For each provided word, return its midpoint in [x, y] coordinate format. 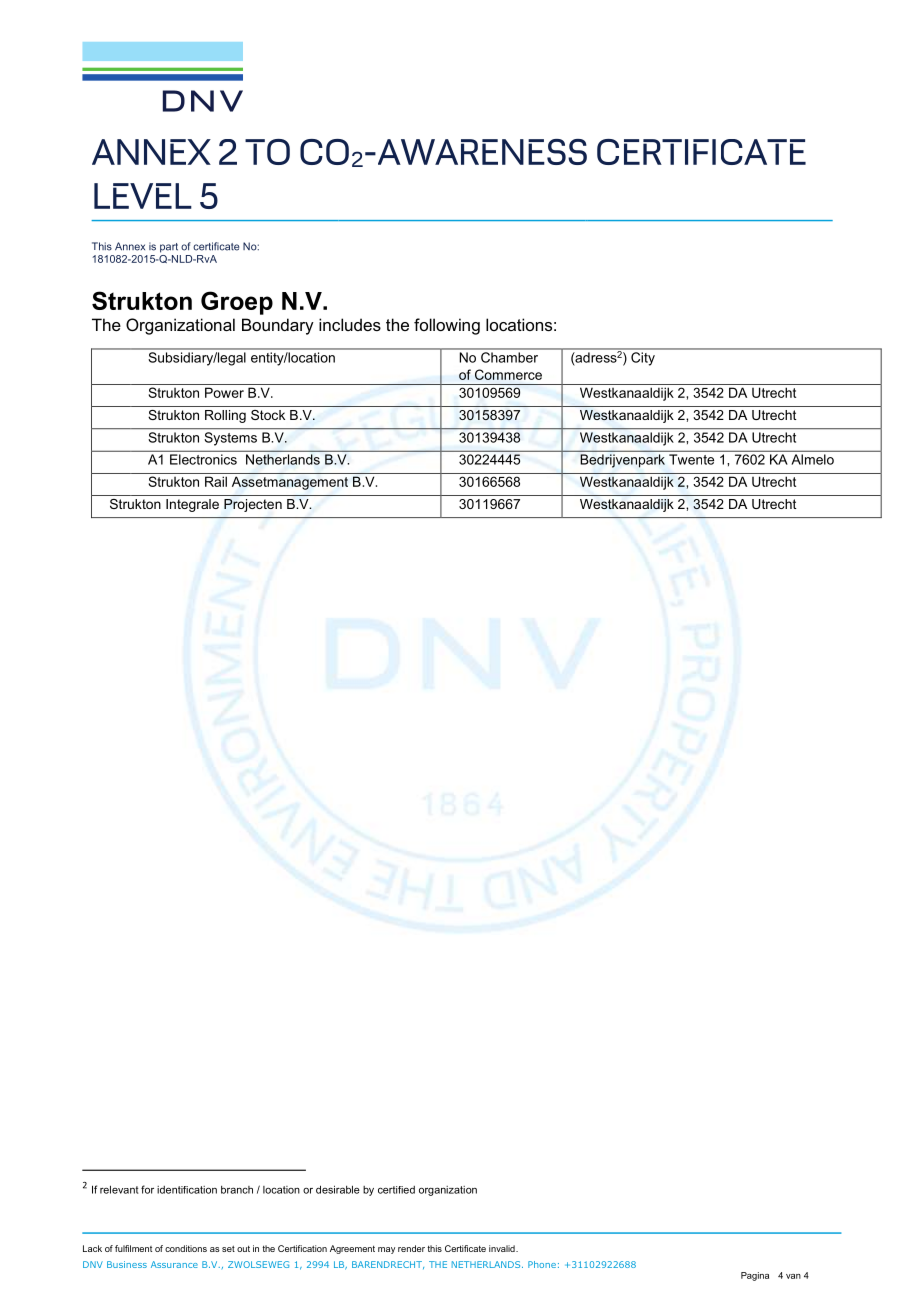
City [643, 359]
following [447, 326]
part [169, 248]
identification [187, 1190]
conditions [186, 1248]
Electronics [203, 459]
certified [396, 1190]
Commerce [508, 374]
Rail [216, 481]
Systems [231, 439]
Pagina [755, 1276]
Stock [268, 415]
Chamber [509, 357]
